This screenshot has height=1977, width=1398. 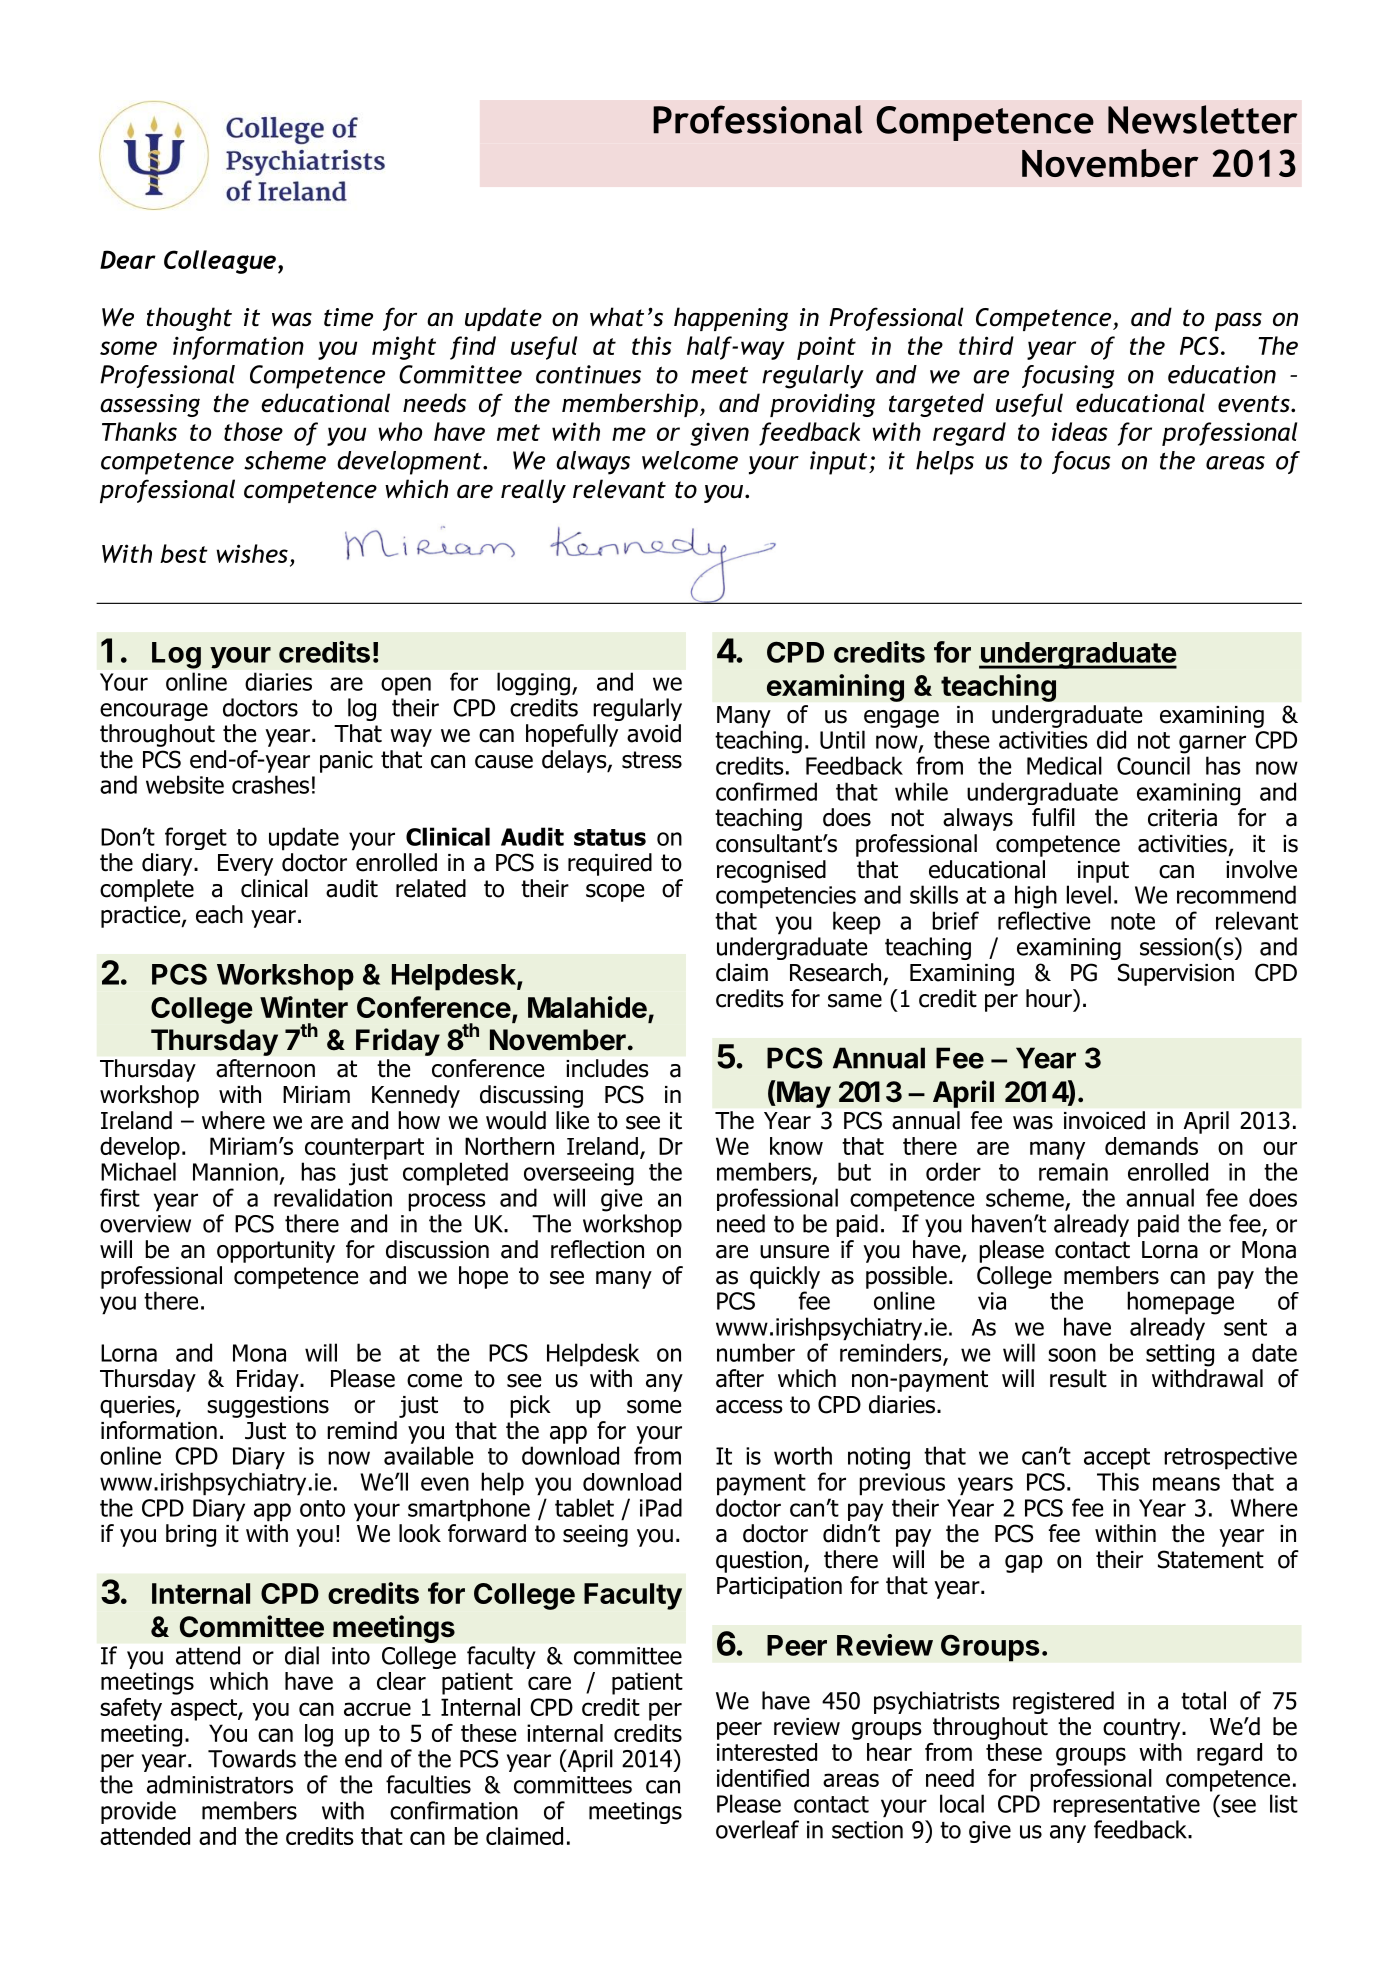 I want to click on Newsletter, so click(x=1203, y=119).
